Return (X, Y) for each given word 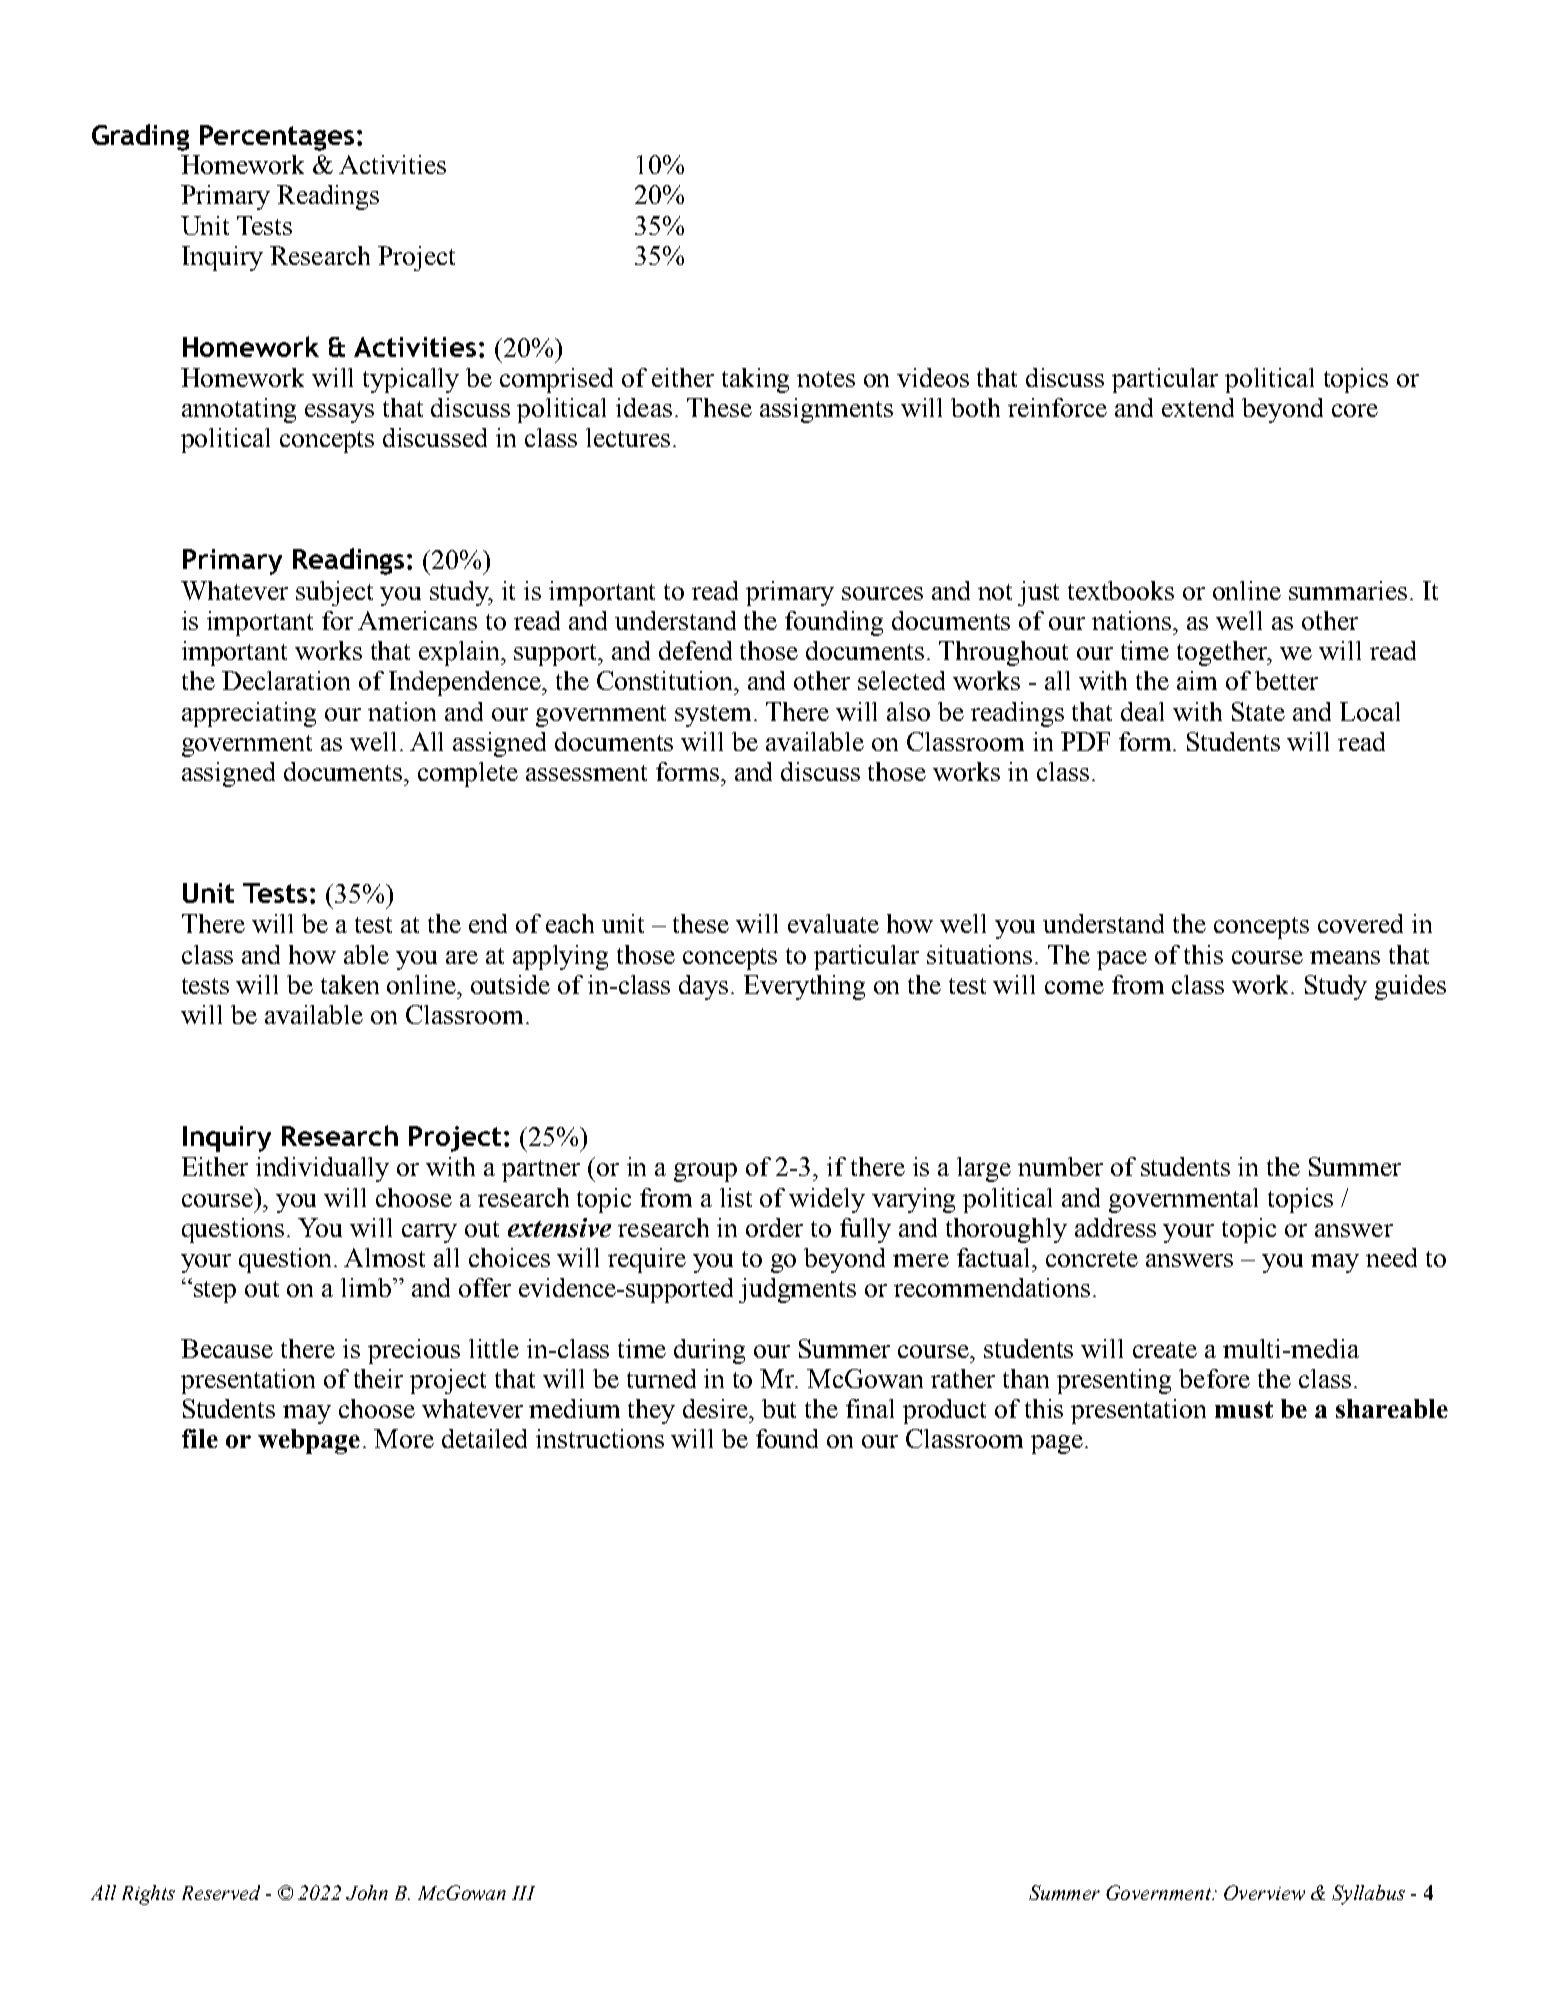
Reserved (221, 1892)
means (1345, 957)
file (200, 1438)
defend (695, 650)
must (1244, 1409)
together (1223, 653)
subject (334, 593)
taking (755, 380)
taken (350, 984)
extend (1198, 407)
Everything (804, 987)
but (779, 1408)
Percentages (277, 138)
